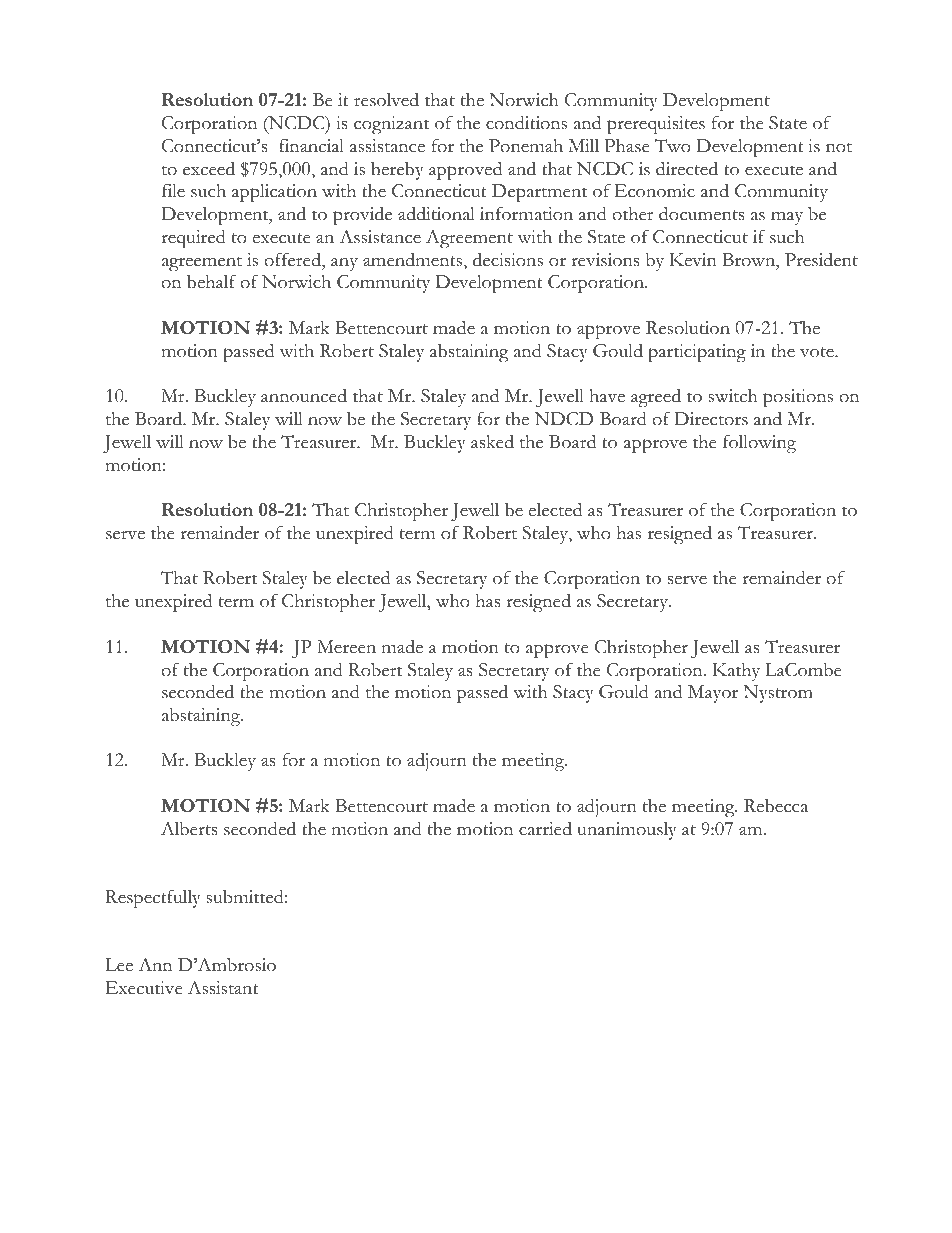 The height and width of the screenshot is (1233, 952). What do you see at coordinates (223, 988) in the screenshot?
I see `Assistant` at bounding box center [223, 988].
